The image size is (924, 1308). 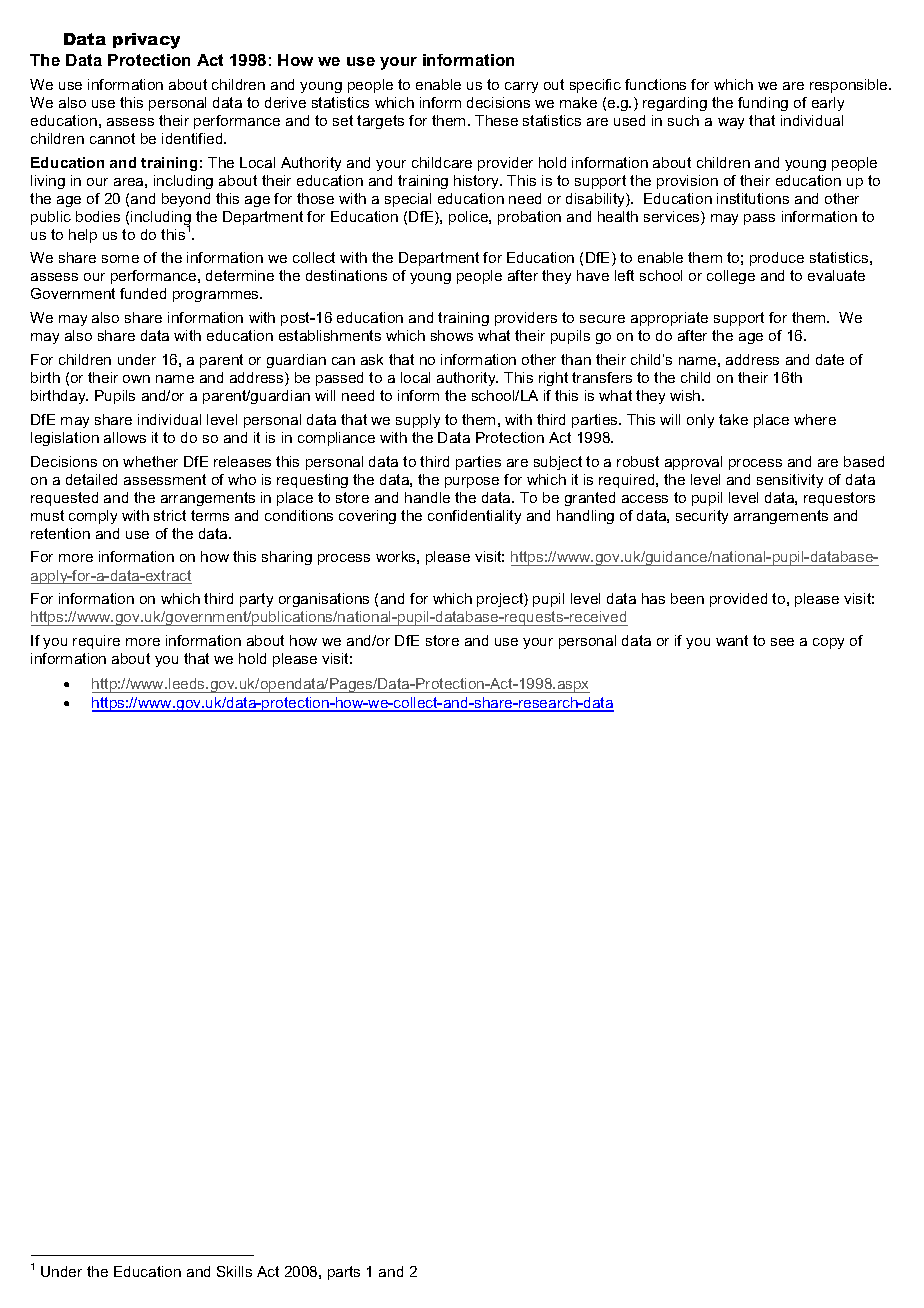 What do you see at coordinates (234, 1271) in the screenshot?
I see `Skills` at bounding box center [234, 1271].
